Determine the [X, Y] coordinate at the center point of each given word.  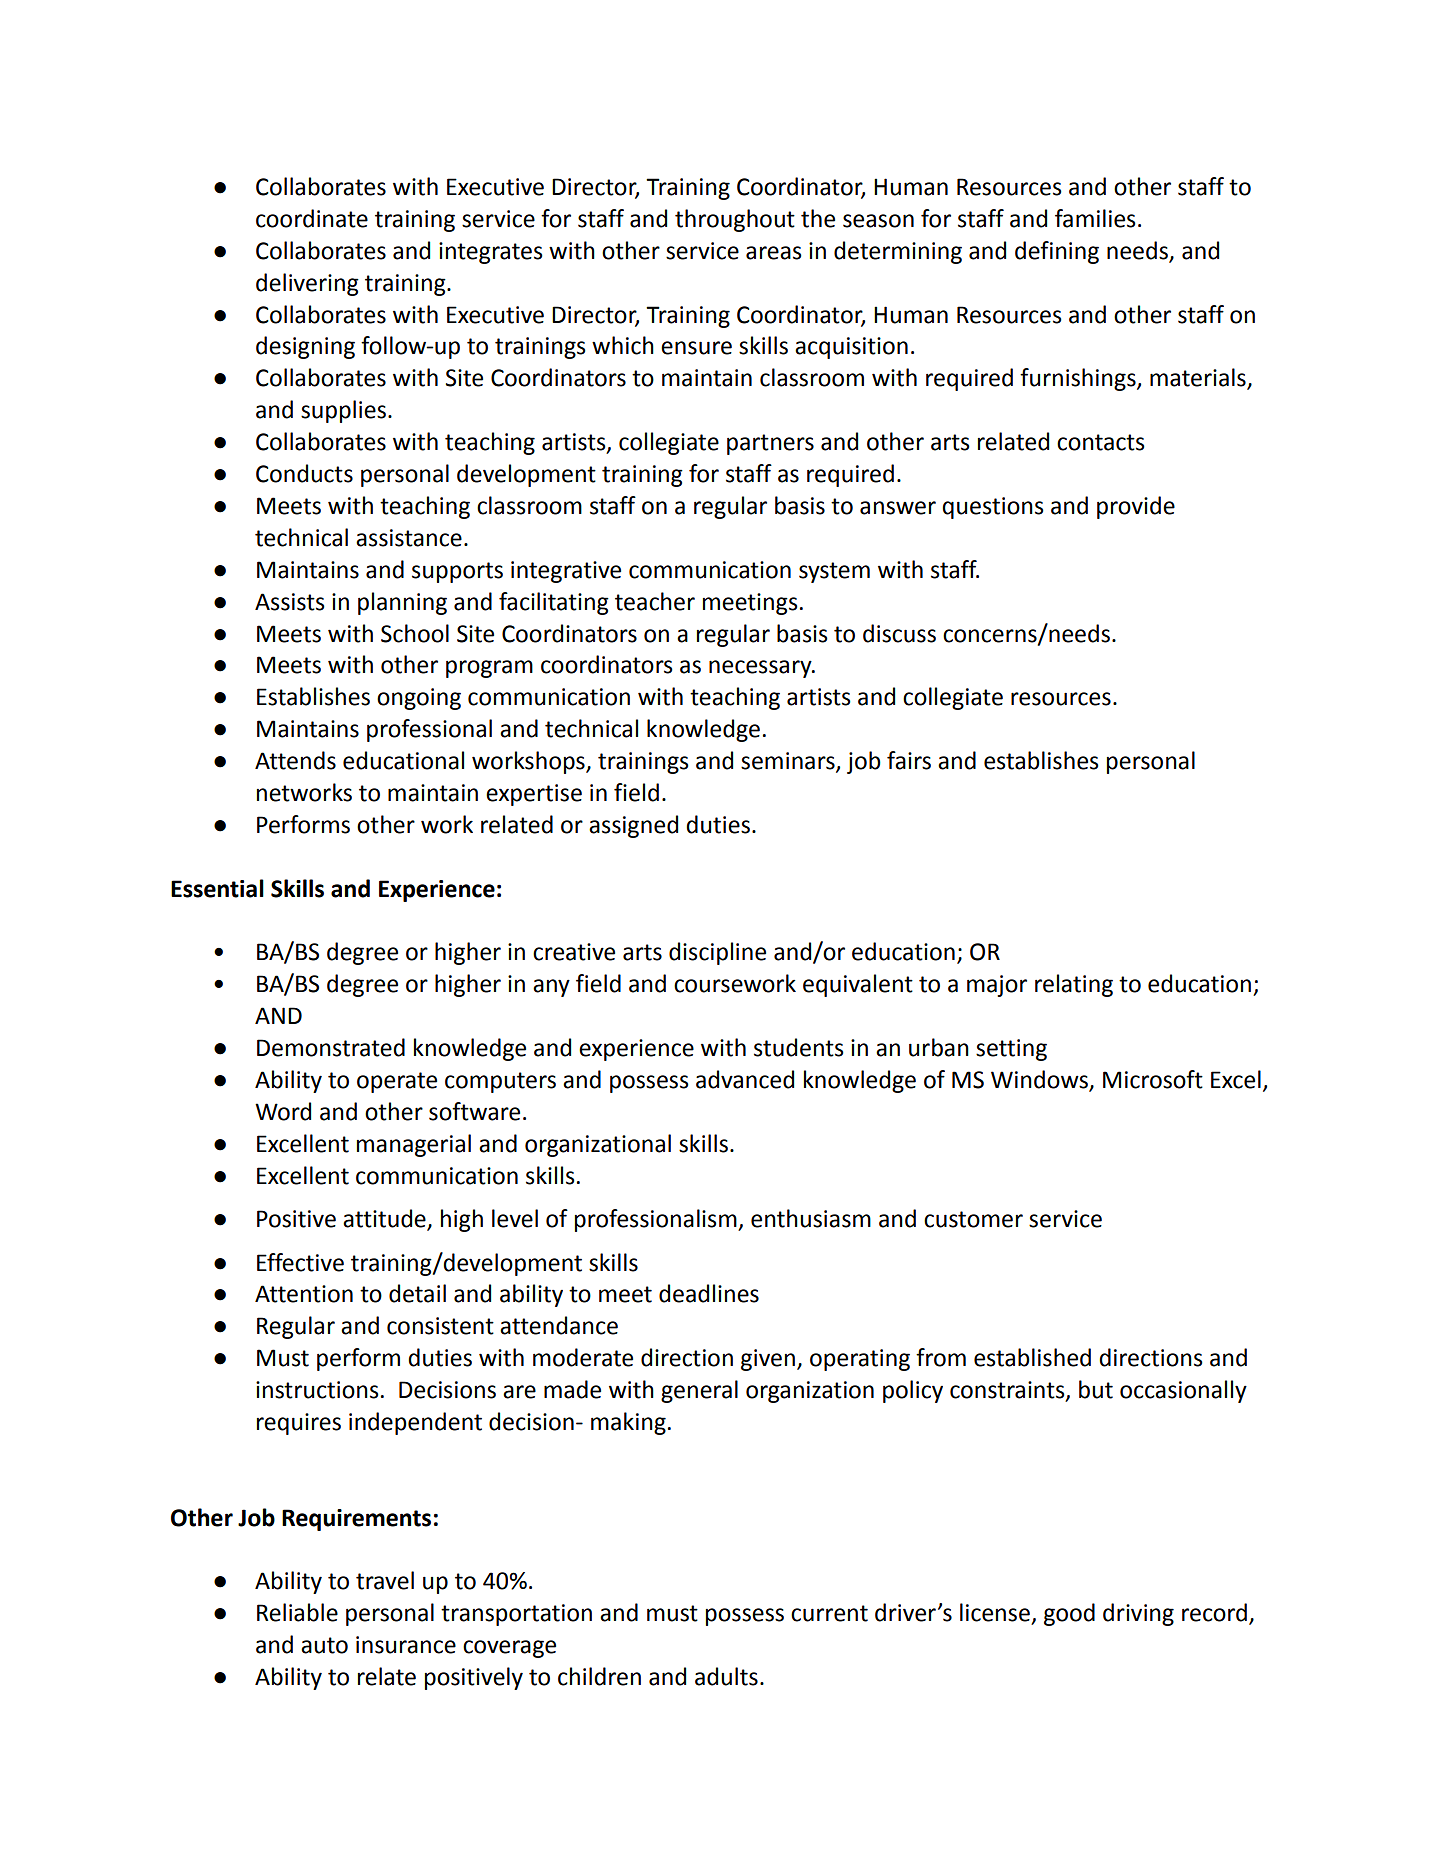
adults [726, 1676]
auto [324, 1645]
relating [1074, 985]
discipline [717, 953]
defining [1057, 252]
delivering [307, 284]
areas [774, 253]
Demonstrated [331, 1047]
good [1069, 1614]
